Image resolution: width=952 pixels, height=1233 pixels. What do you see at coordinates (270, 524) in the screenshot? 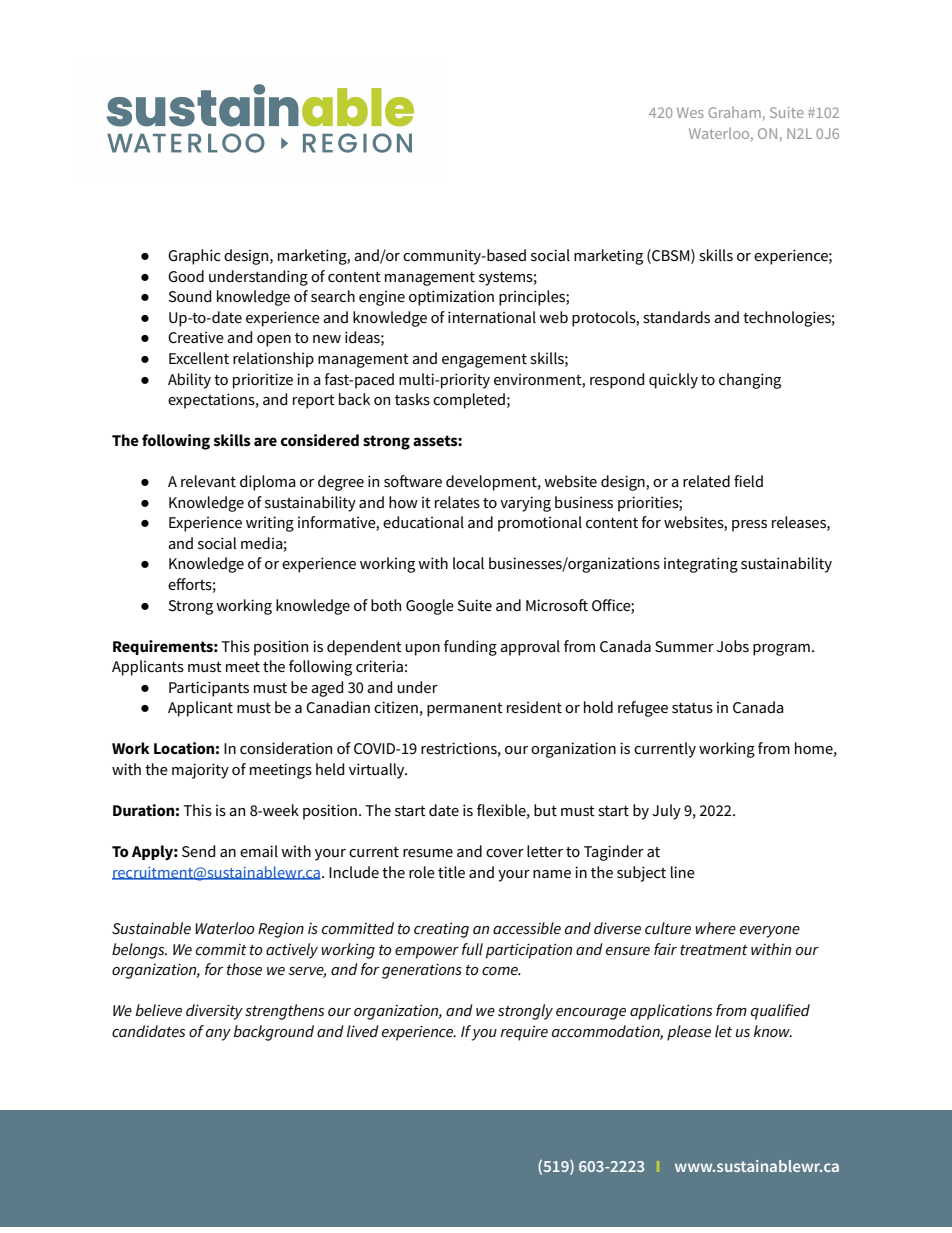
I see `writing` at bounding box center [270, 524].
